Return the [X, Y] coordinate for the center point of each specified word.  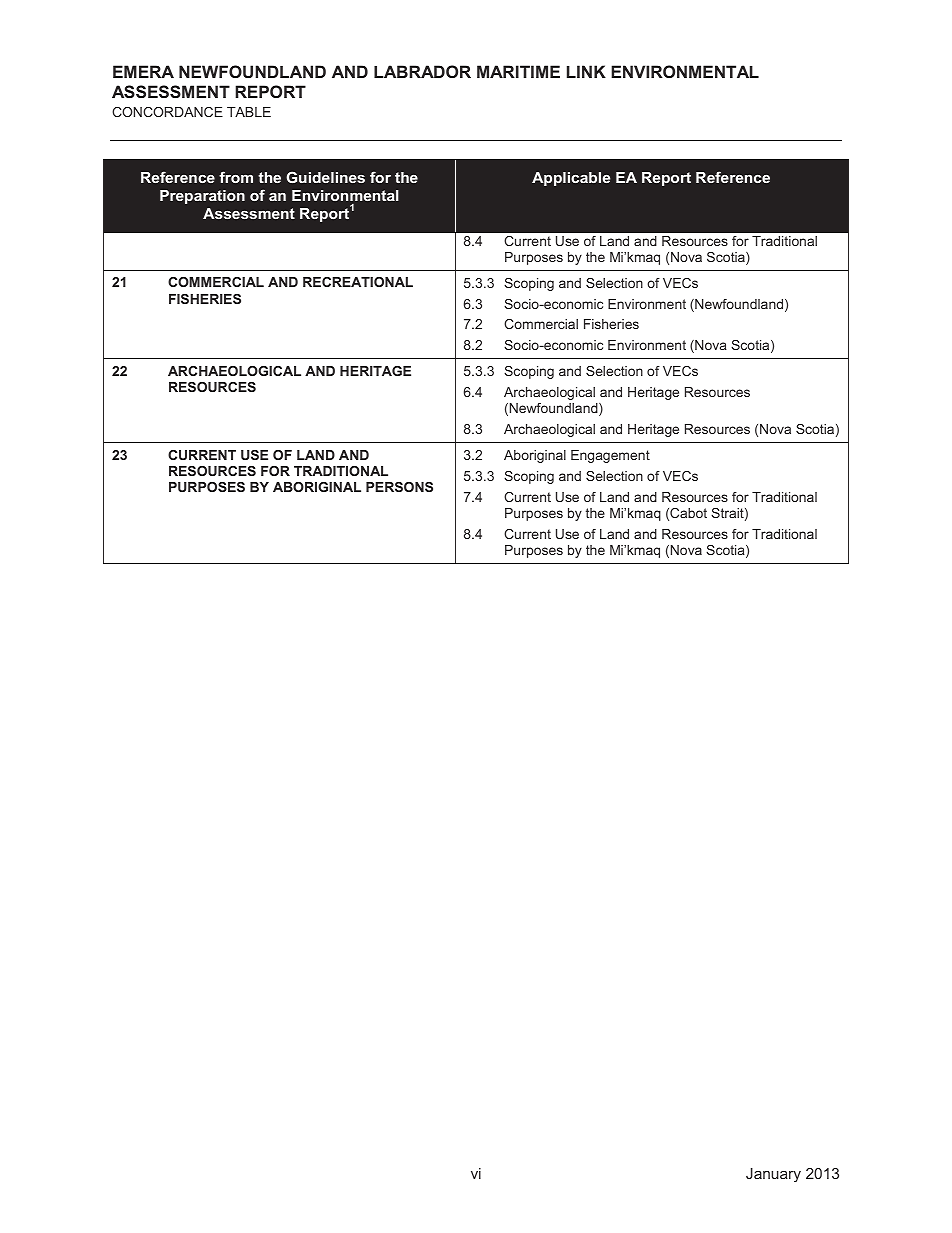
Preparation [202, 197]
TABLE [249, 112]
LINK [586, 71]
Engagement [610, 456]
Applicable [571, 179]
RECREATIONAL [358, 282]
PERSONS [399, 487]
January [773, 1175]
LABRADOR [422, 71]
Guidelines [325, 177]
